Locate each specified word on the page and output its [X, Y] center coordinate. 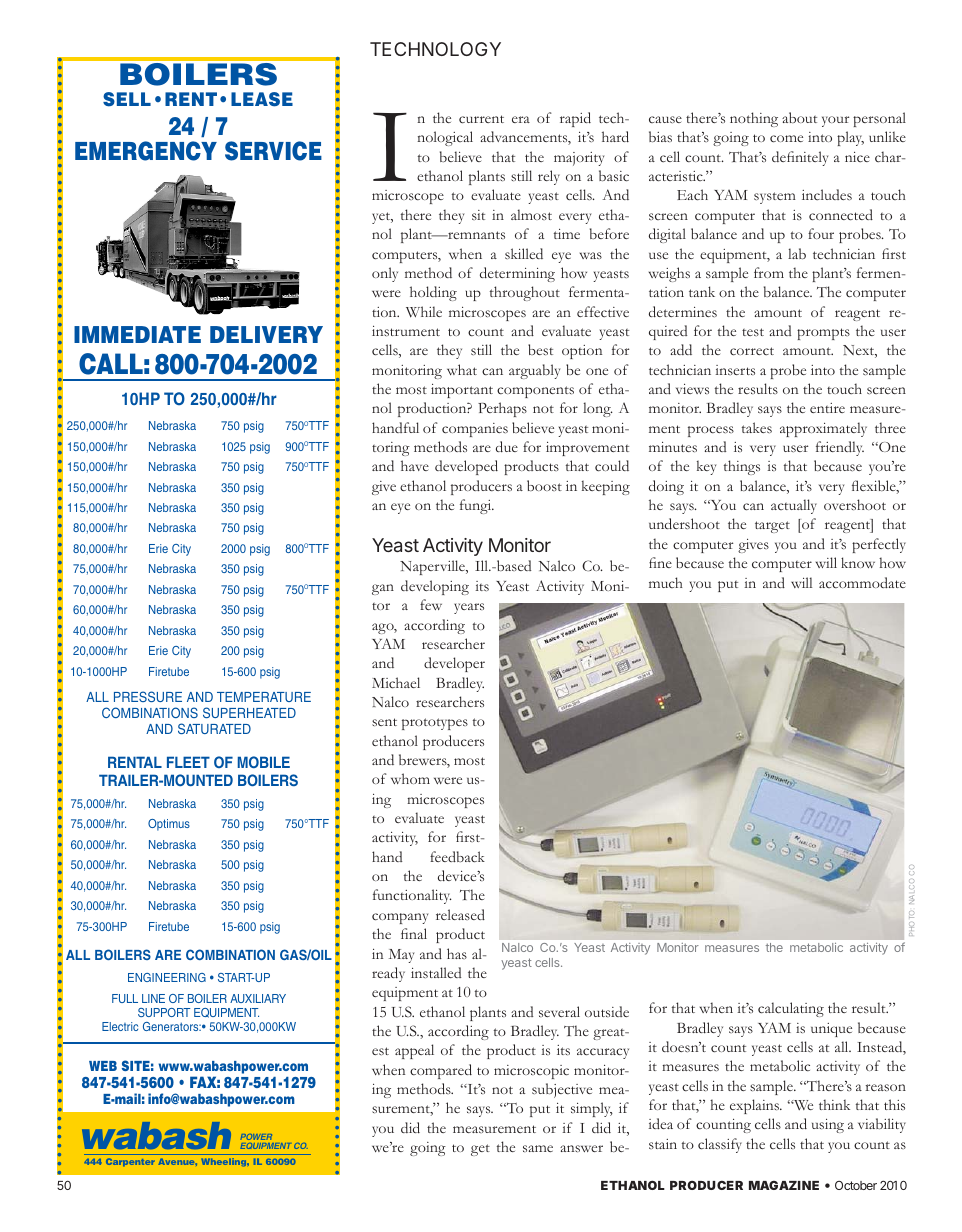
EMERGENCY [146, 151]
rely [549, 177]
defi [783, 156]
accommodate [862, 582]
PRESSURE [148, 696]
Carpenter [130, 1162]
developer [454, 664]
